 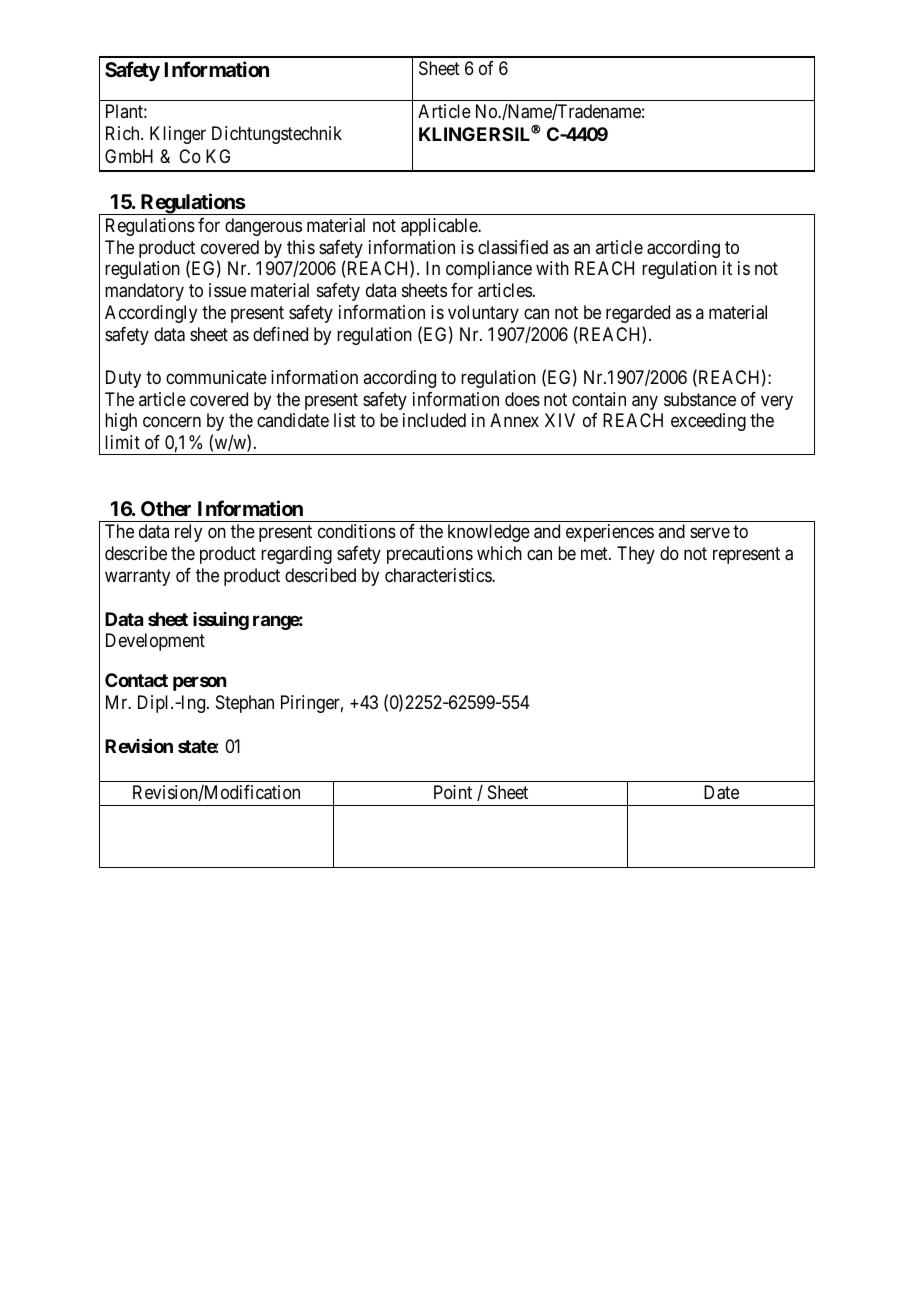 What do you see at coordinates (434, 420) in the document?
I see `included` at bounding box center [434, 420].
